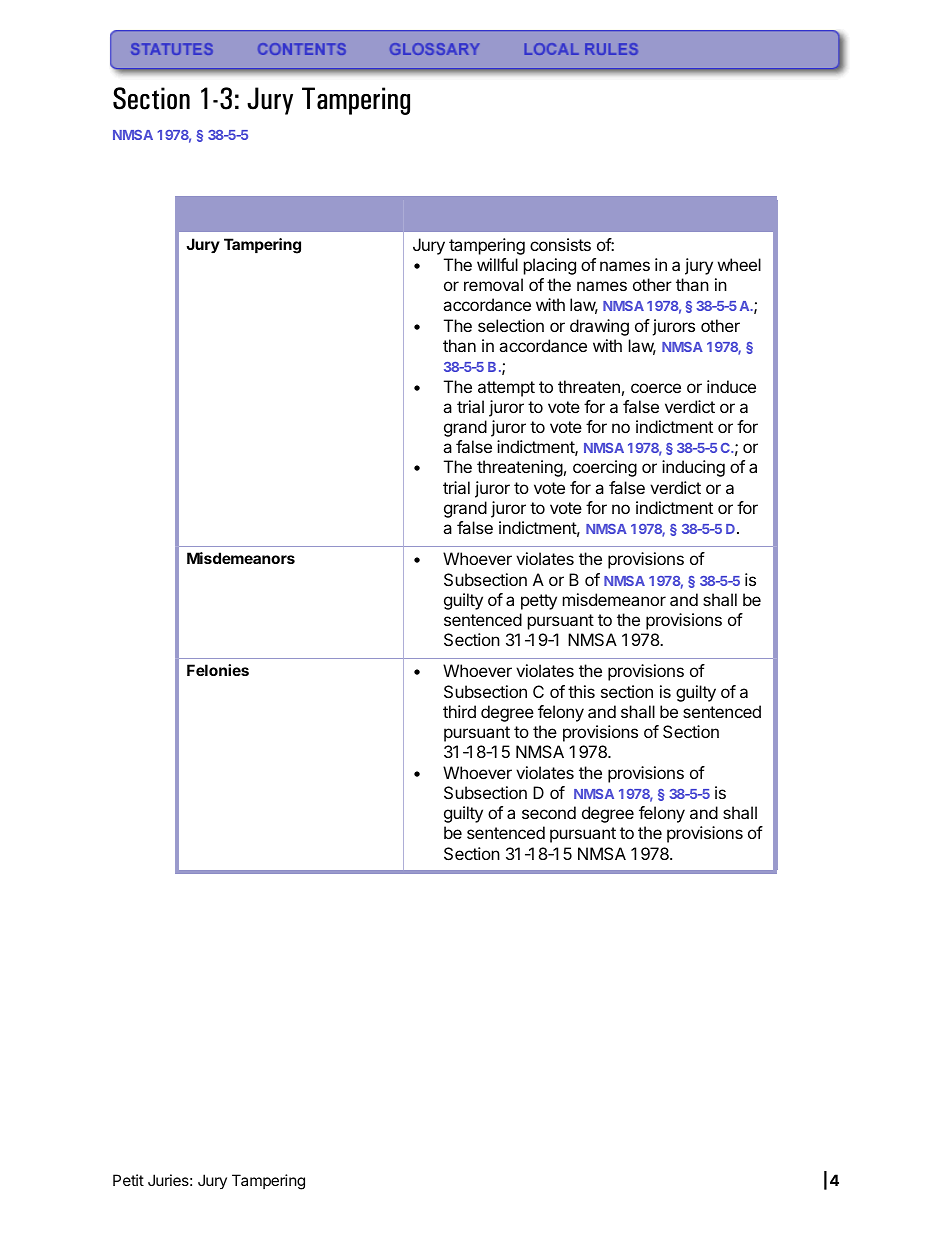 This page has height=1233, width=952. Describe the element at coordinates (506, 389) in the page. I see `attempt` at that location.
